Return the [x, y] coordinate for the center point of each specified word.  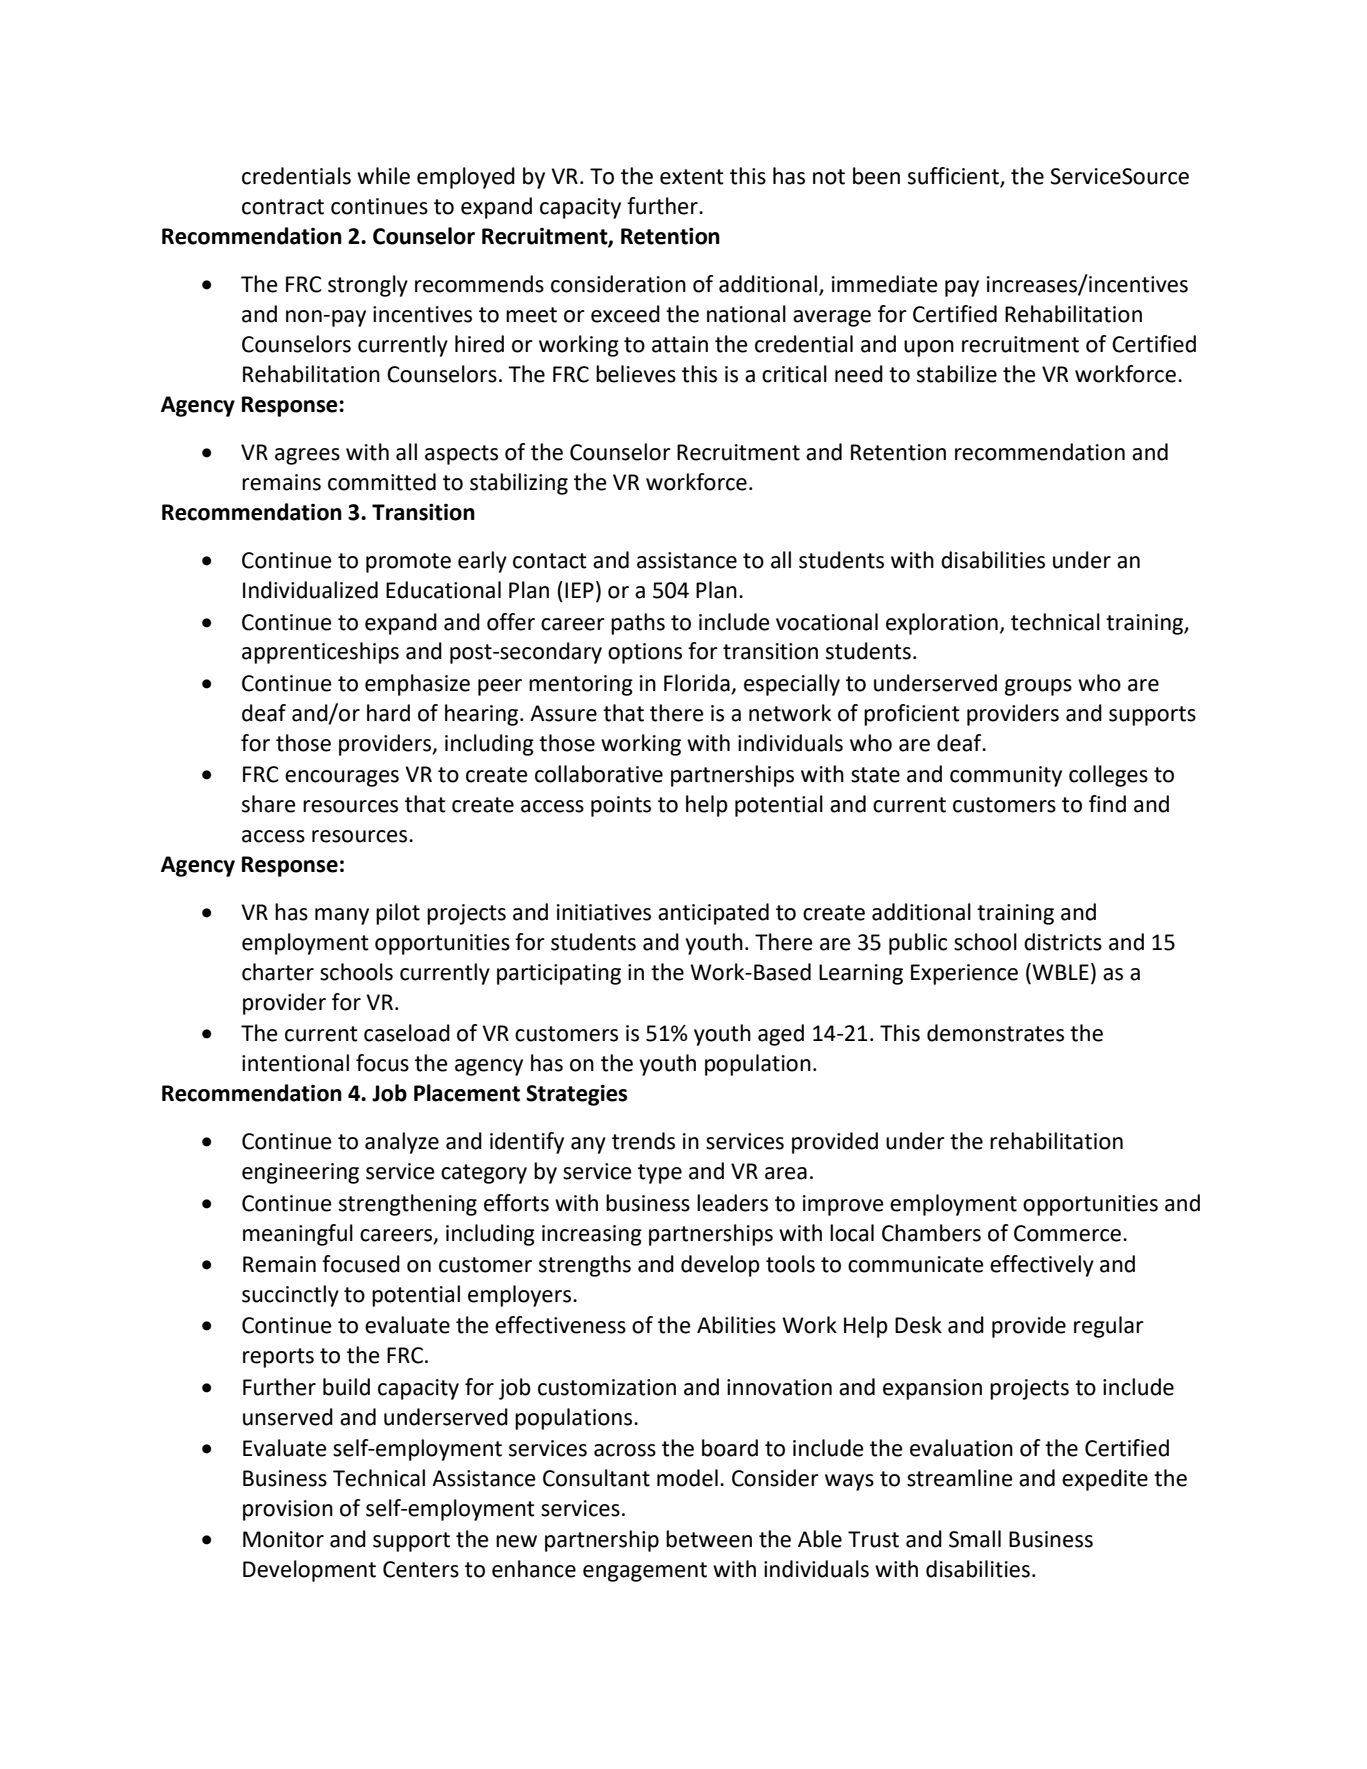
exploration [942, 624]
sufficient [954, 177]
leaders [732, 1203]
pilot [398, 914]
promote [408, 563]
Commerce [1067, 1233]
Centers [421, 1569]
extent [692, 177]
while [383, 176]
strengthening [408, 1205]
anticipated [713, 914]
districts [1063, 942]
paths [638, 624]
